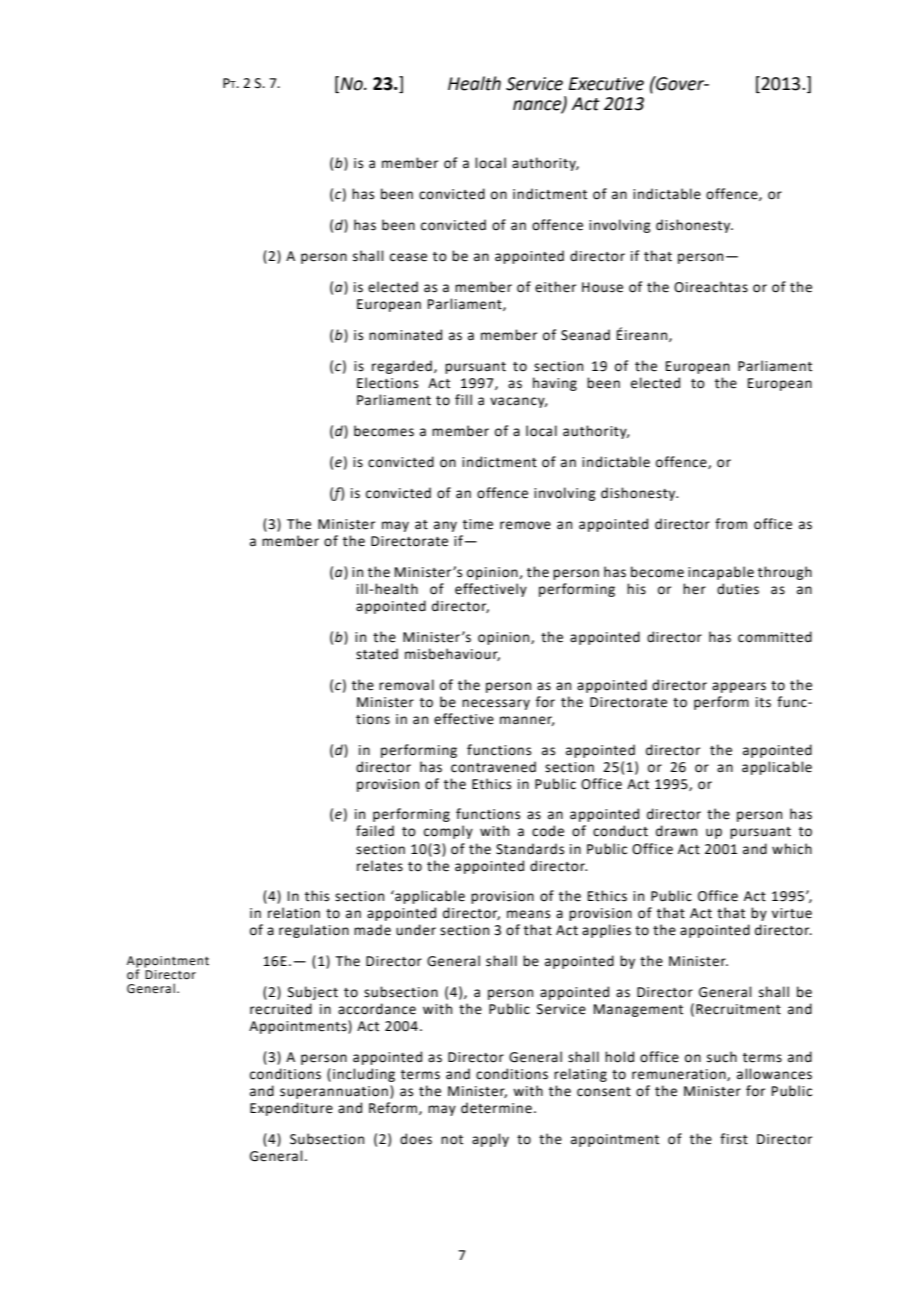 The image size is (924, 1303). What do you see at coordinates (402, 367) in the screenshot?
I see `regarded` at bounding box center [402, 367].
